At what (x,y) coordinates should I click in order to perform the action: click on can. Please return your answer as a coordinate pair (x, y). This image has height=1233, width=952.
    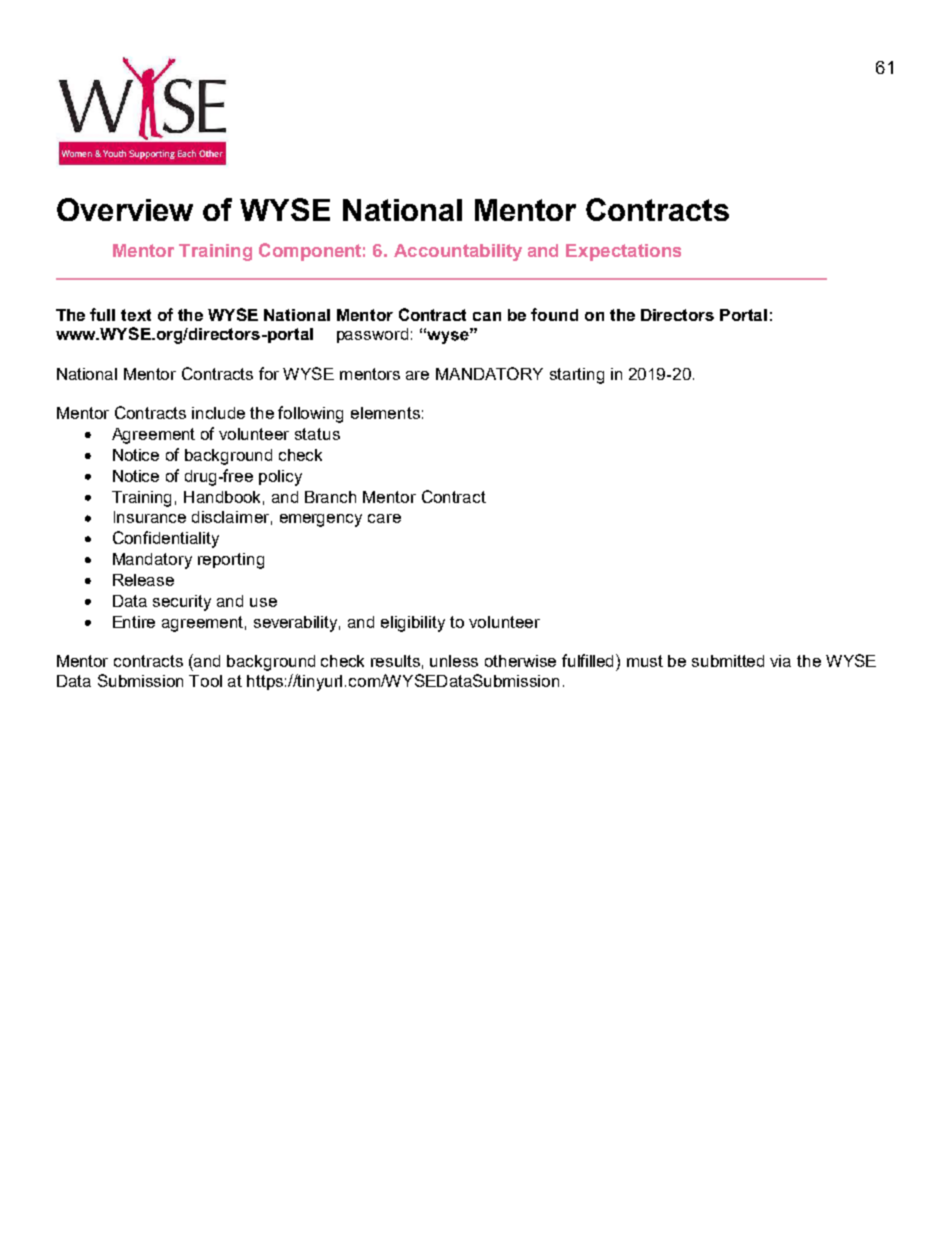
    Looking at the image, I should click on (487, 316).
